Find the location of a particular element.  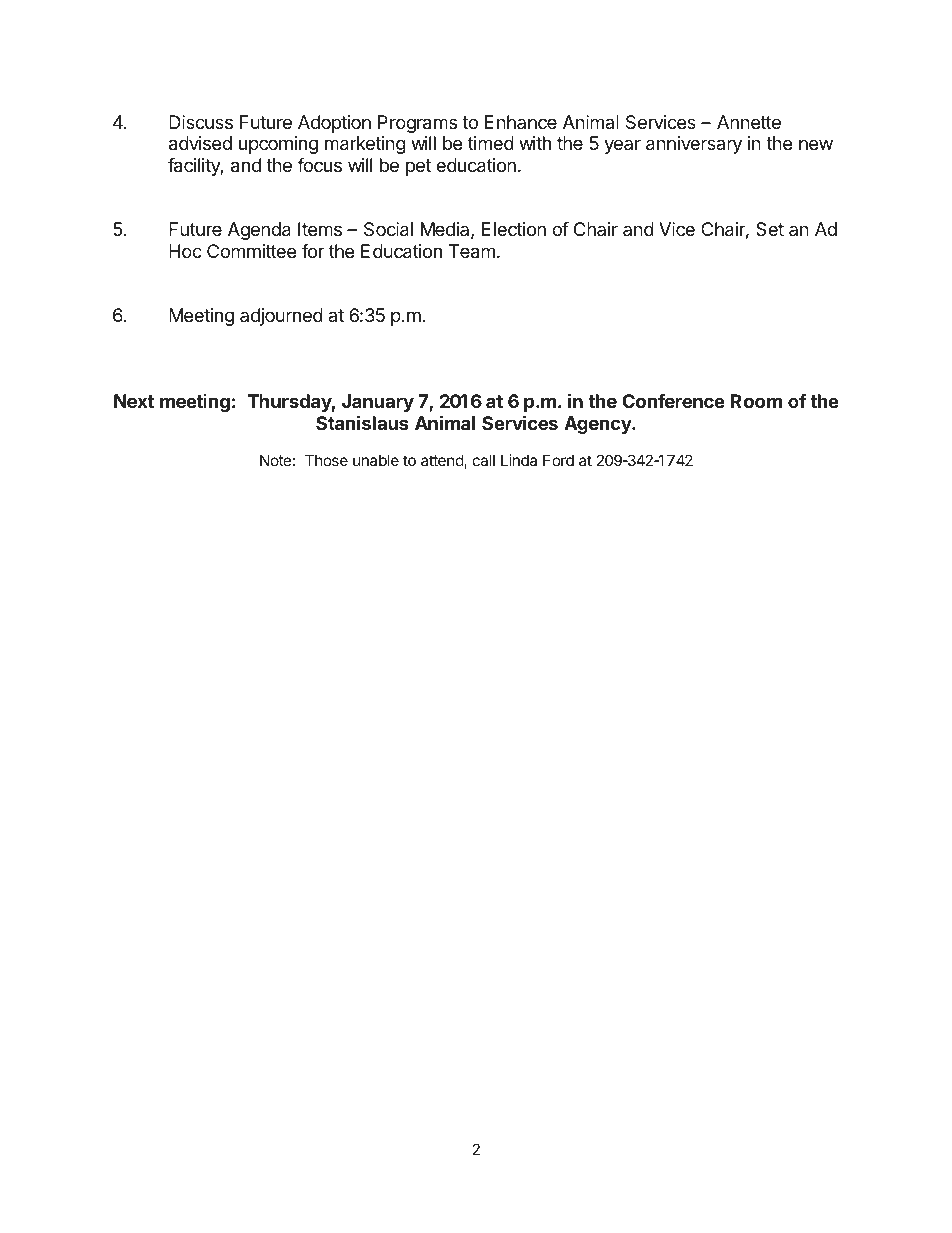

Note is located at coordinates (275, 460).
